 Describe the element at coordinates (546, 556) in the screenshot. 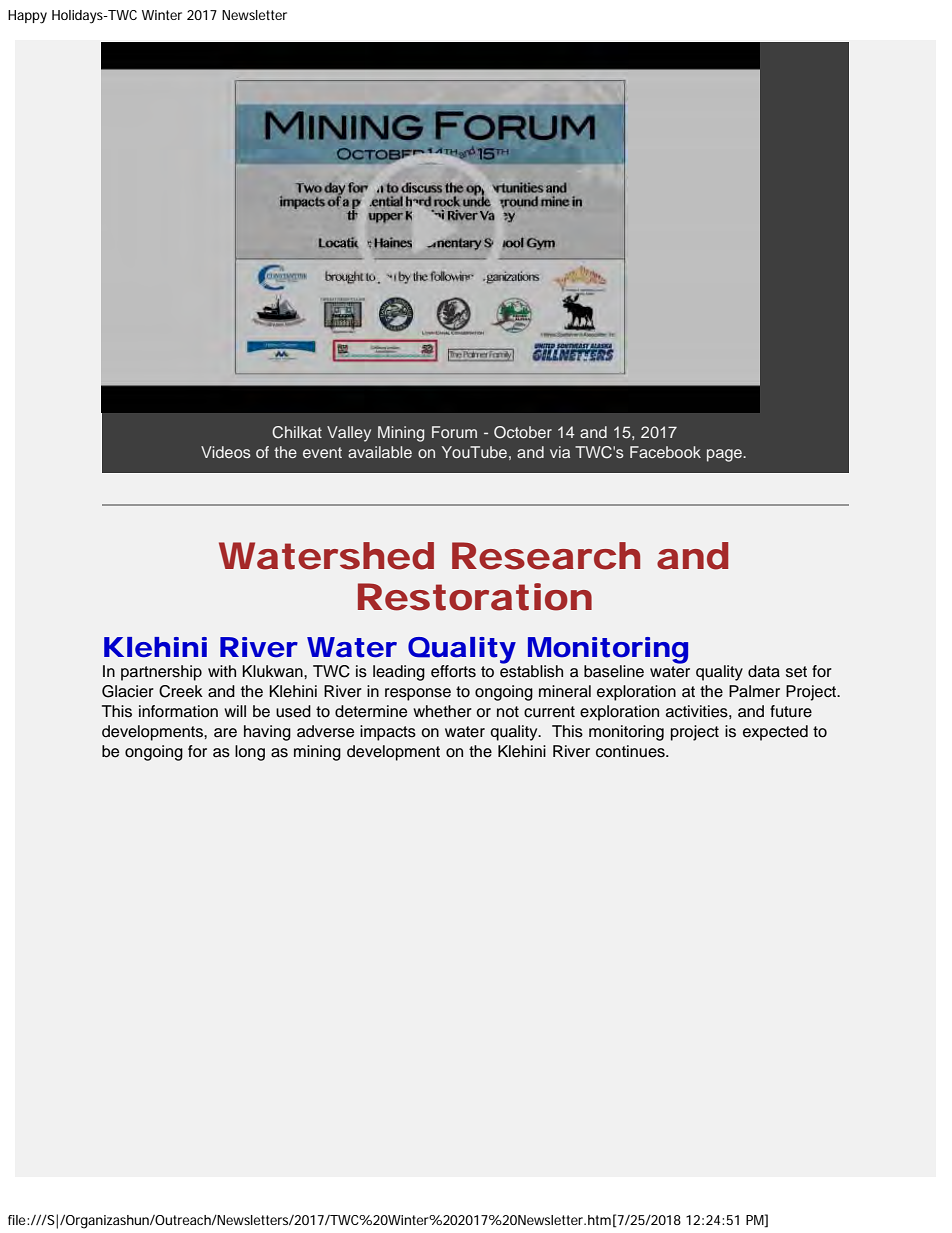

I see `Research` at that location.
